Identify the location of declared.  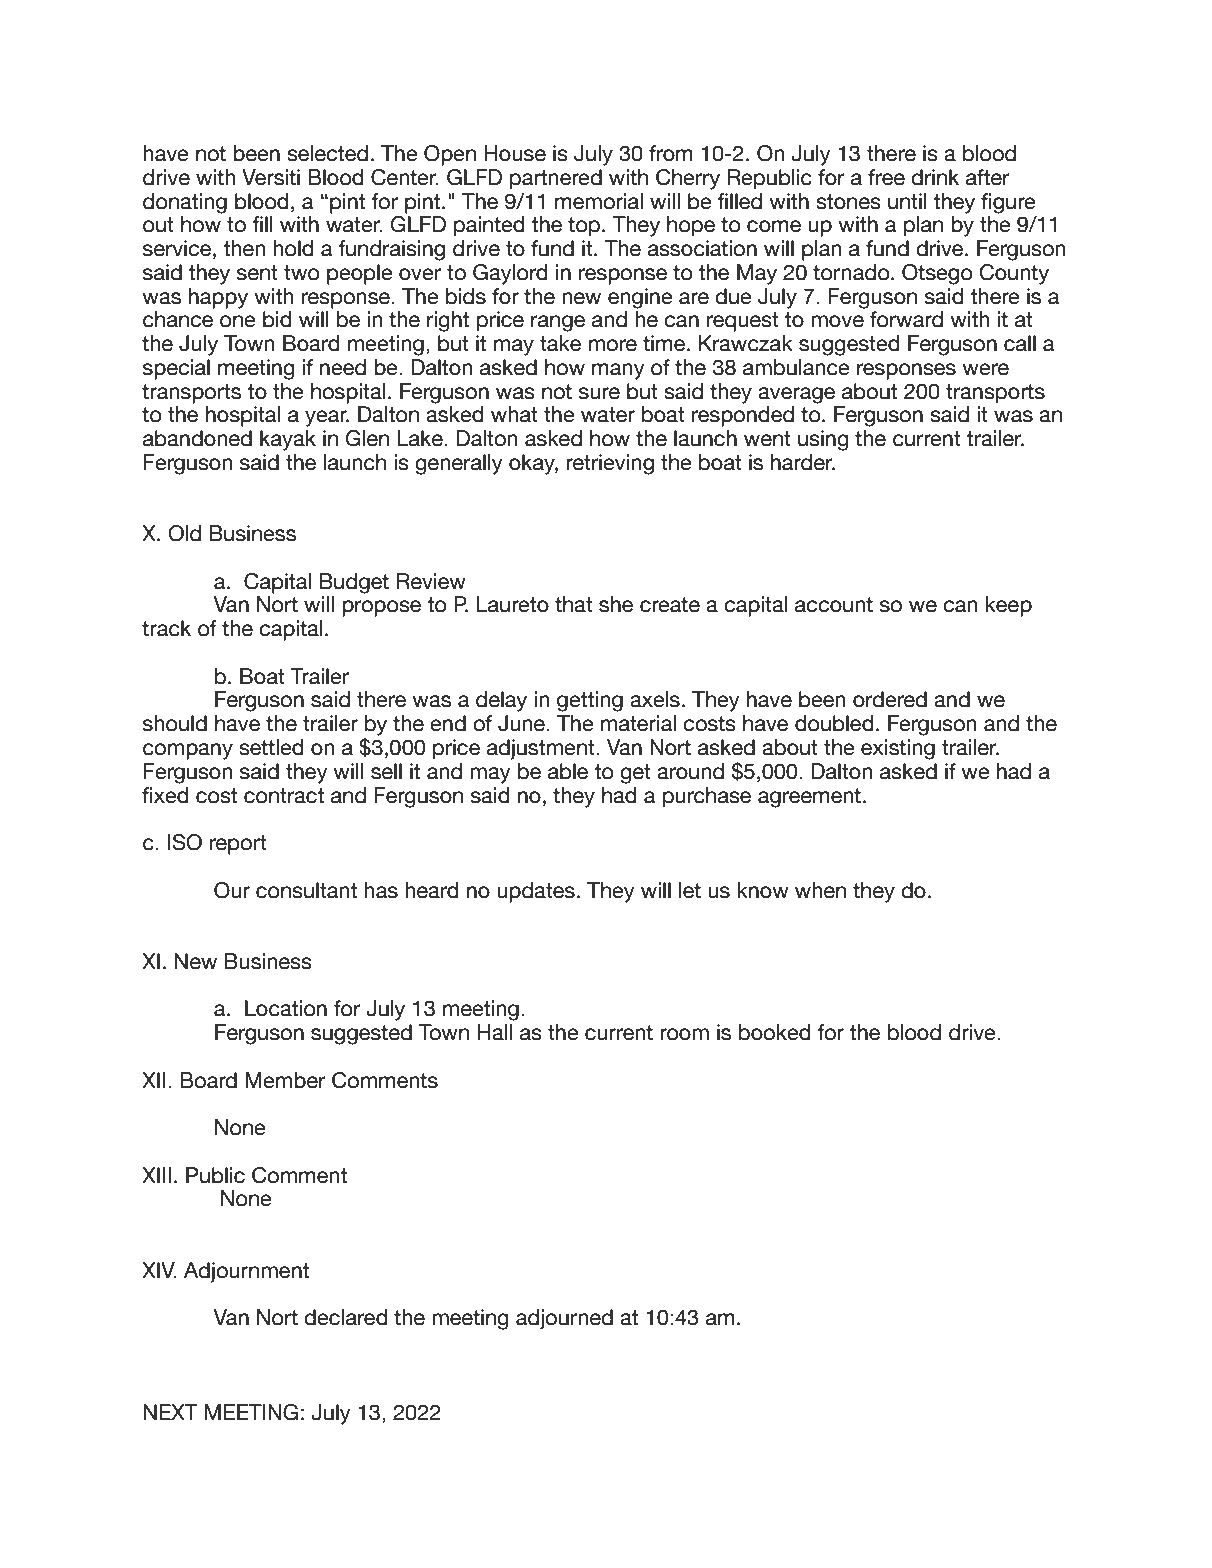
(346, 1317).
